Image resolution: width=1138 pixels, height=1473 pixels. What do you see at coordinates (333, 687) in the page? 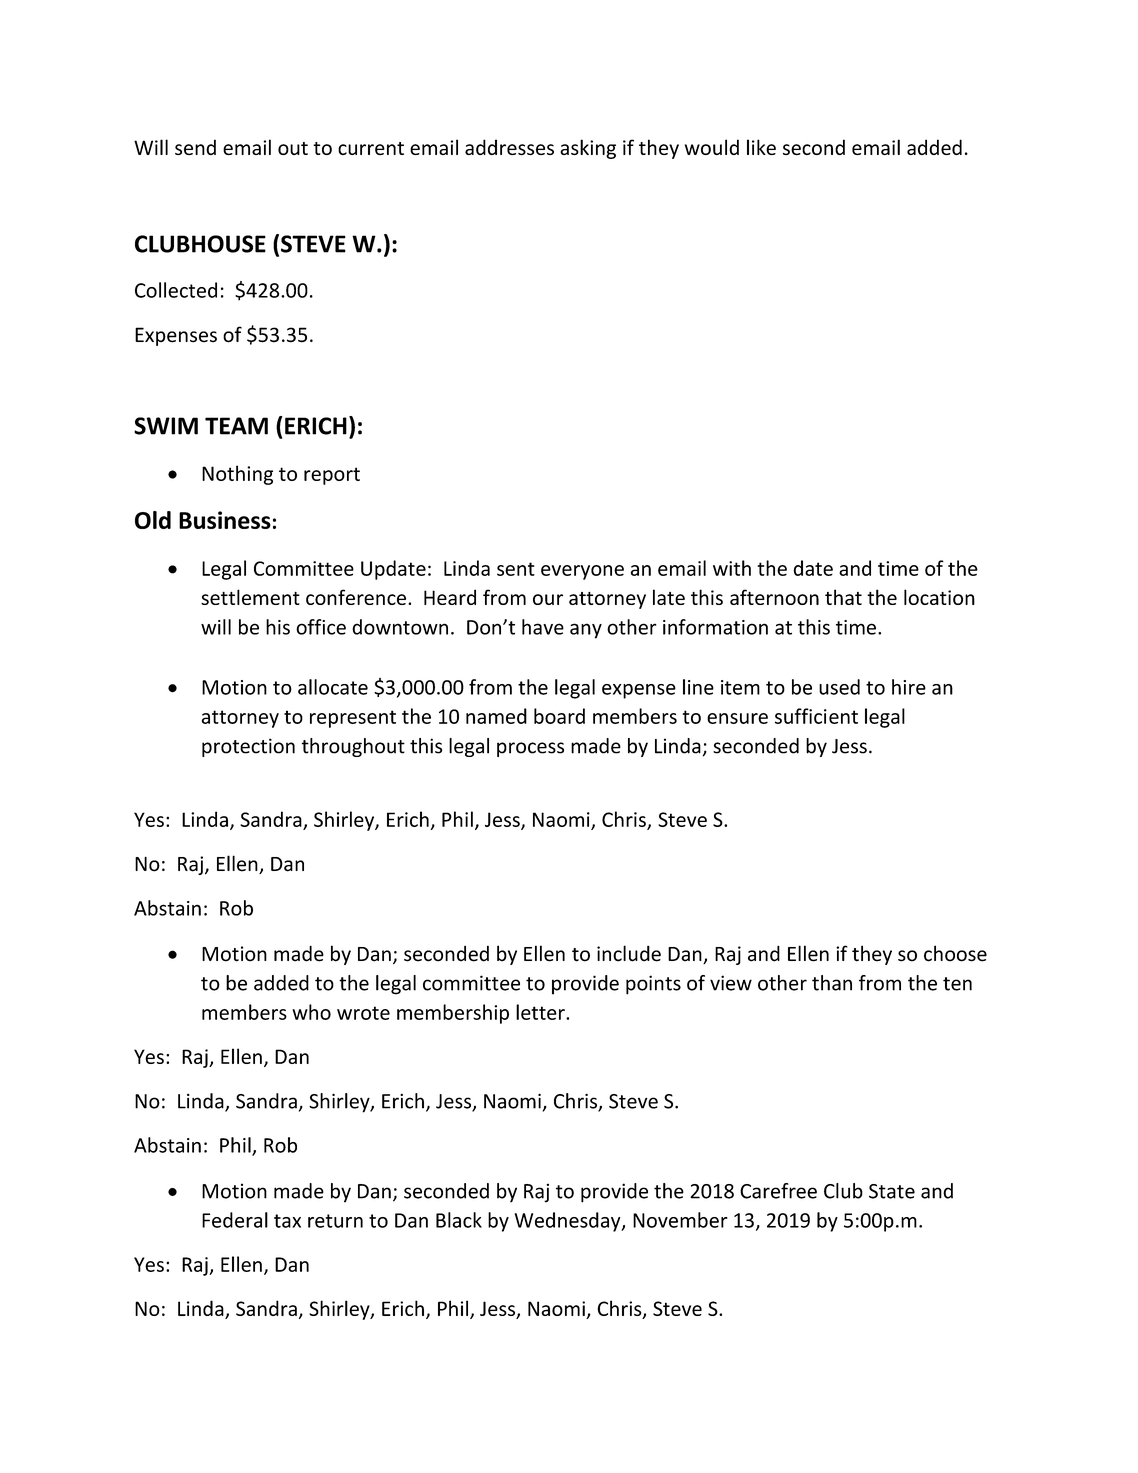
I see `allocate` at bounding box center [333, 687].
